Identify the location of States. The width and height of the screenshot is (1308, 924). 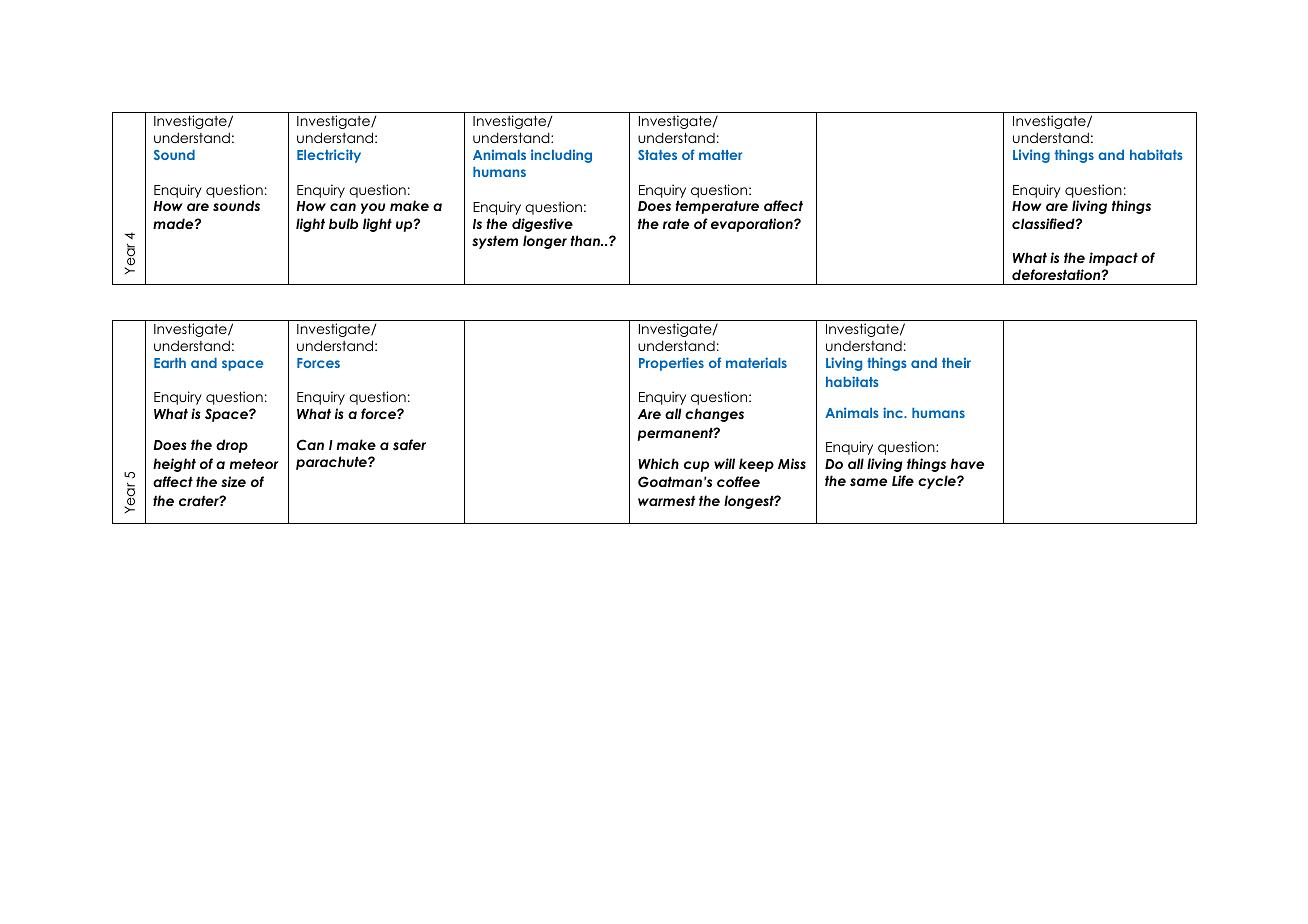
(657, 155).
